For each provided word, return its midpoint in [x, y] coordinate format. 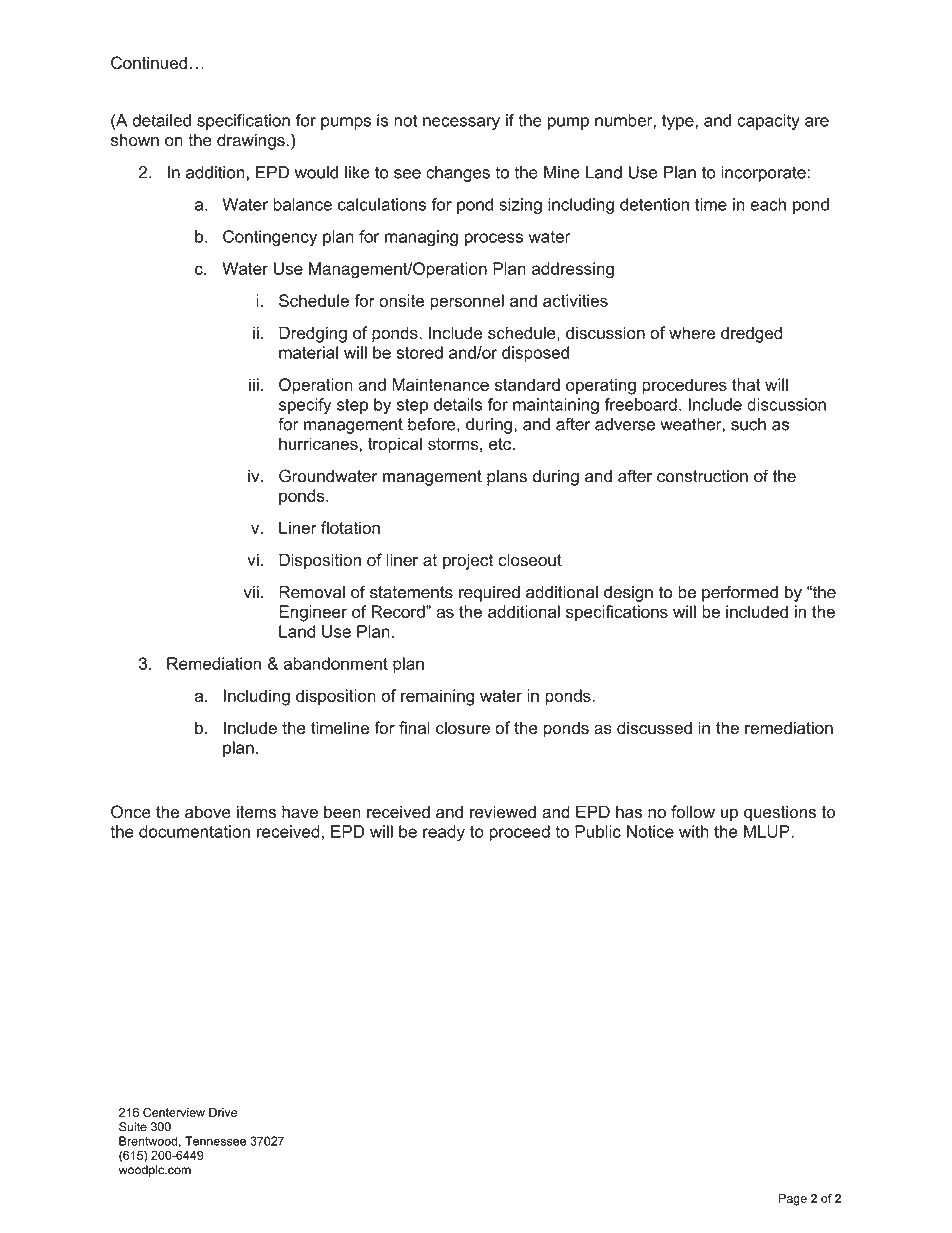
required [489, 594]
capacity [768, 122]
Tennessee [215, 1141]
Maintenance [440, 384]
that [746, 384]
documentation [194, 831]
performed [740, 593]
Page [793, 1199]
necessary [461, 123]
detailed [161, 120]
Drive [223, 1112]
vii [251, 592]
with [694, 831]
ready [444, 833]
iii [254, 384]
